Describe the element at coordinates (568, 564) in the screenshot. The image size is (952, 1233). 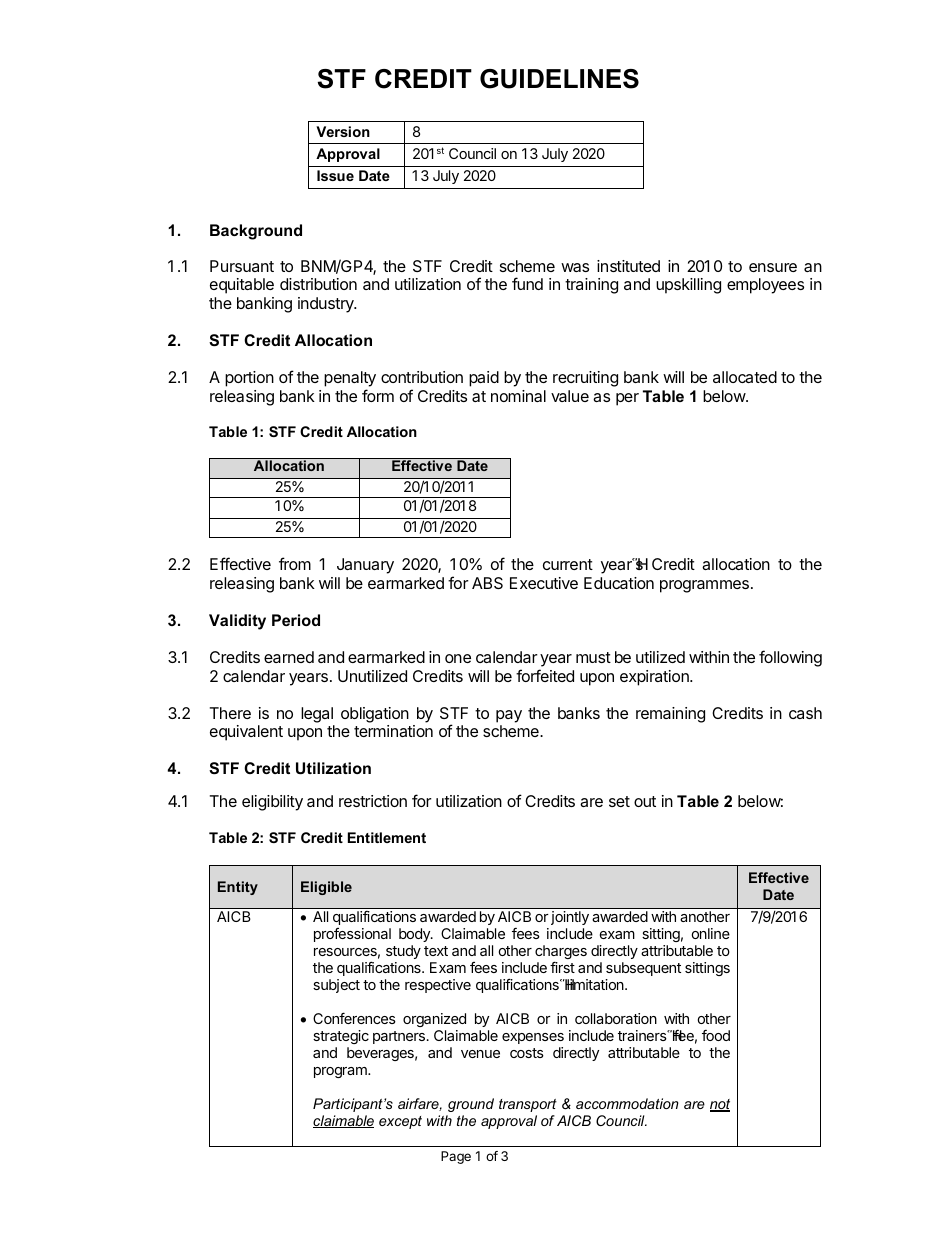
I see `current` at that location.
